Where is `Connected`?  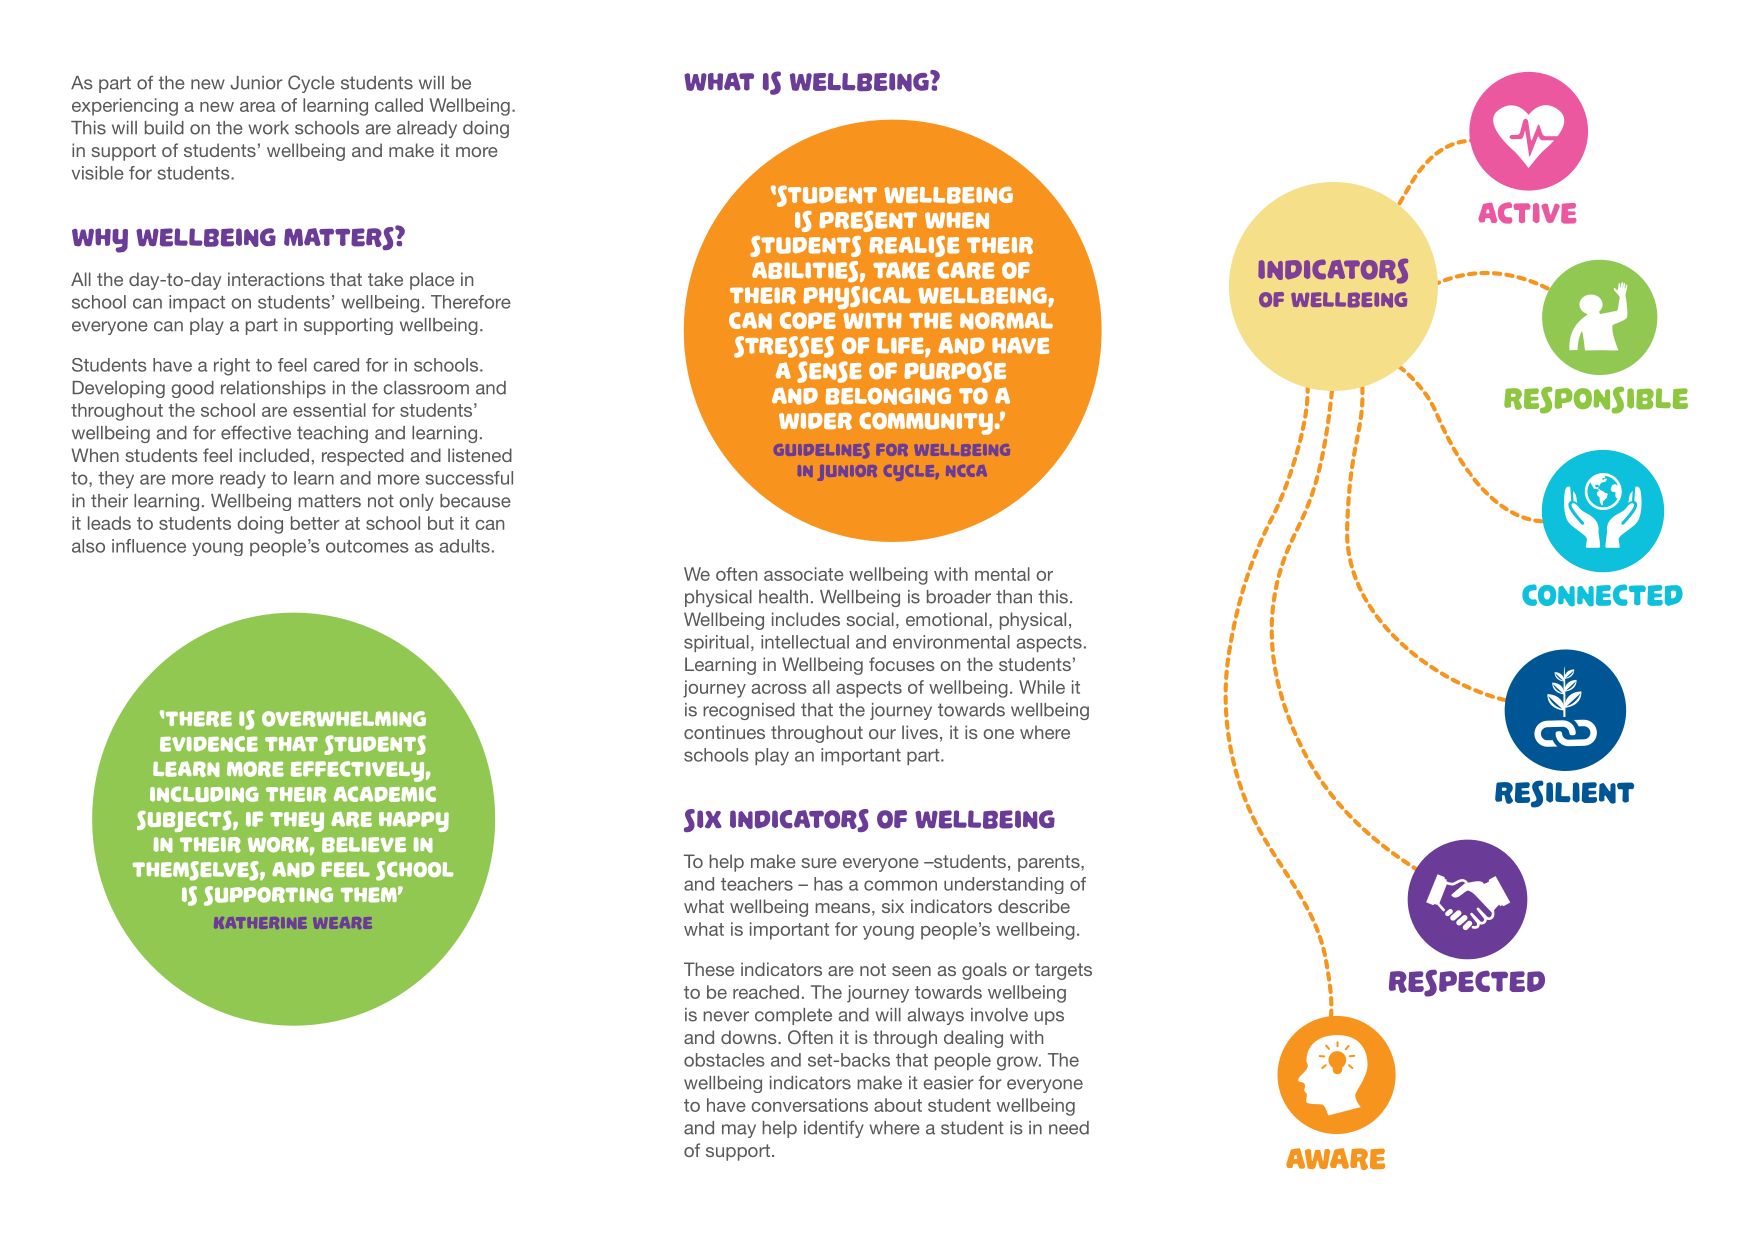
Connected is located at coordinates (1602, 595).
